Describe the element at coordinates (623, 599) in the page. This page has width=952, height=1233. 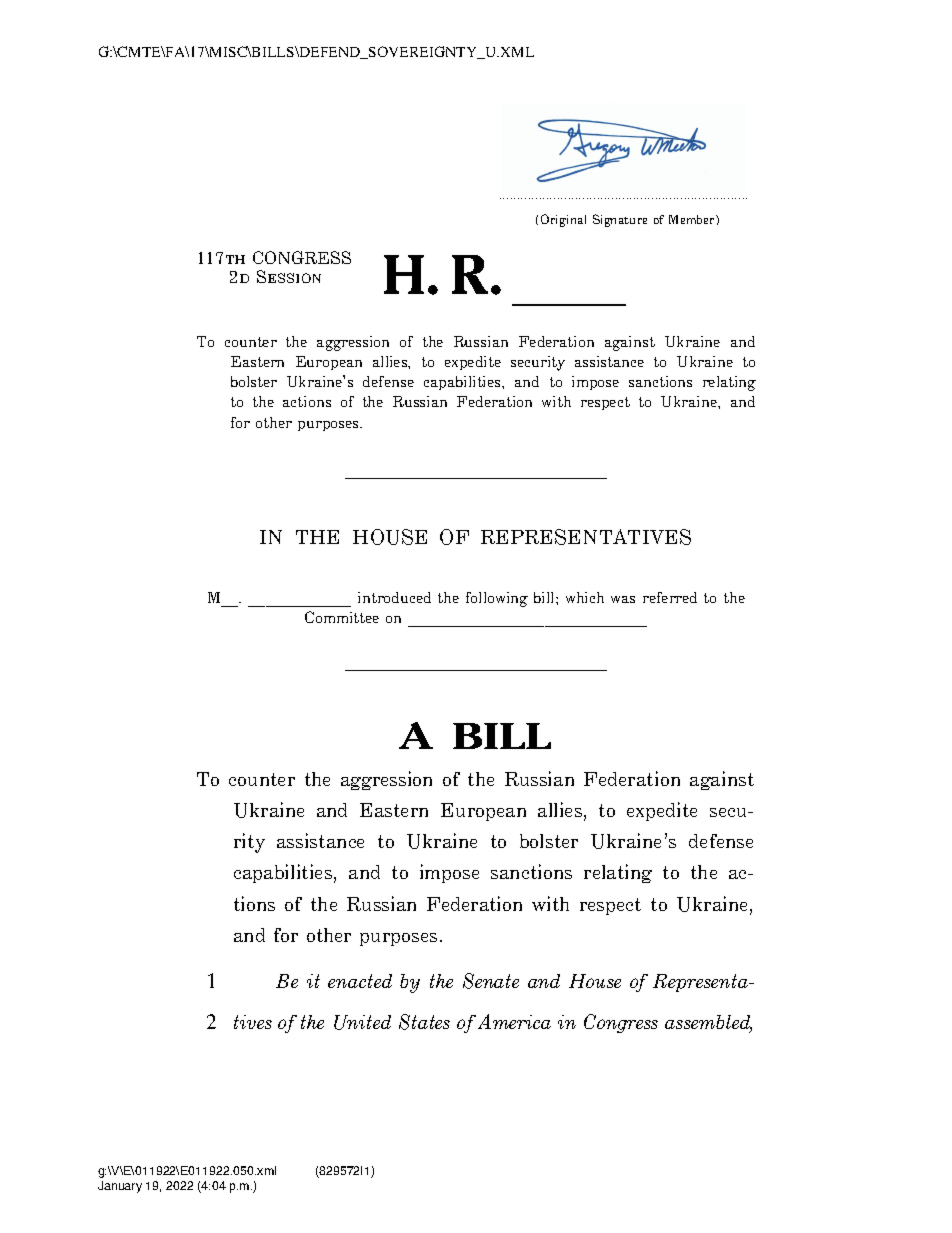
I see `was` at that location.
